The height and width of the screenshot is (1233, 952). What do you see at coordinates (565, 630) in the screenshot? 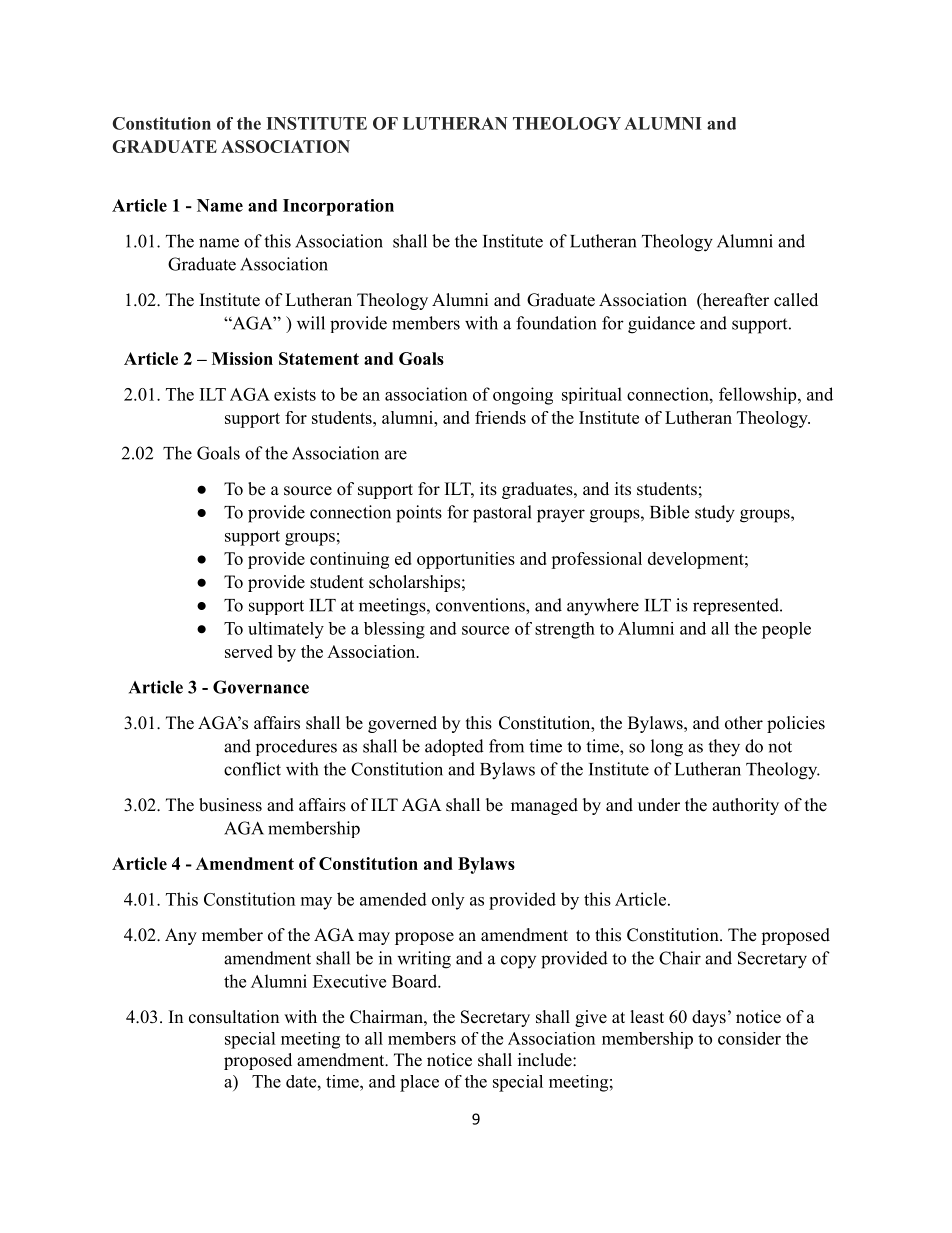
I see `strength` at bounding box center [565, 630].
